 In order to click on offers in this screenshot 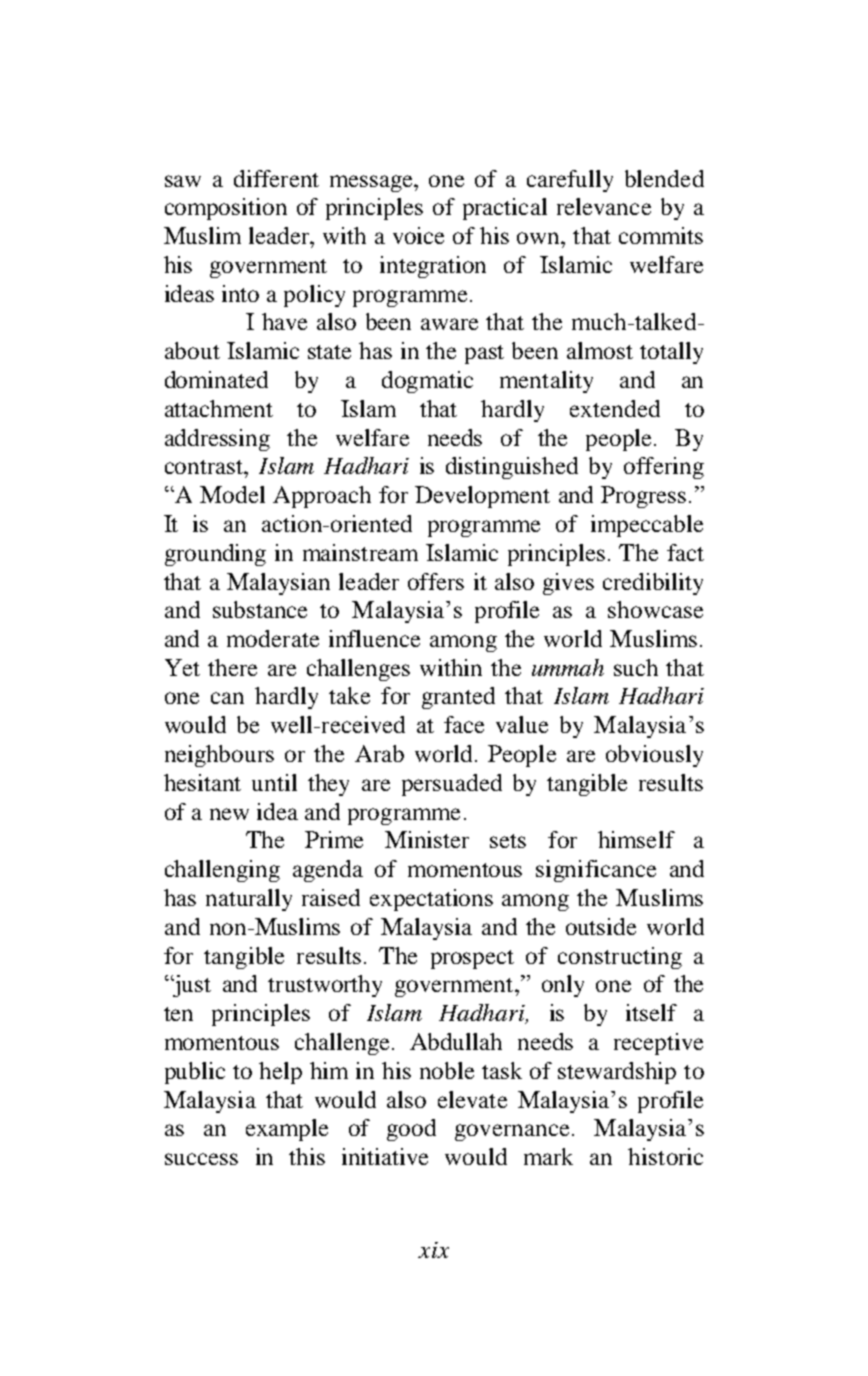, I will do `click(436, 581)`.
